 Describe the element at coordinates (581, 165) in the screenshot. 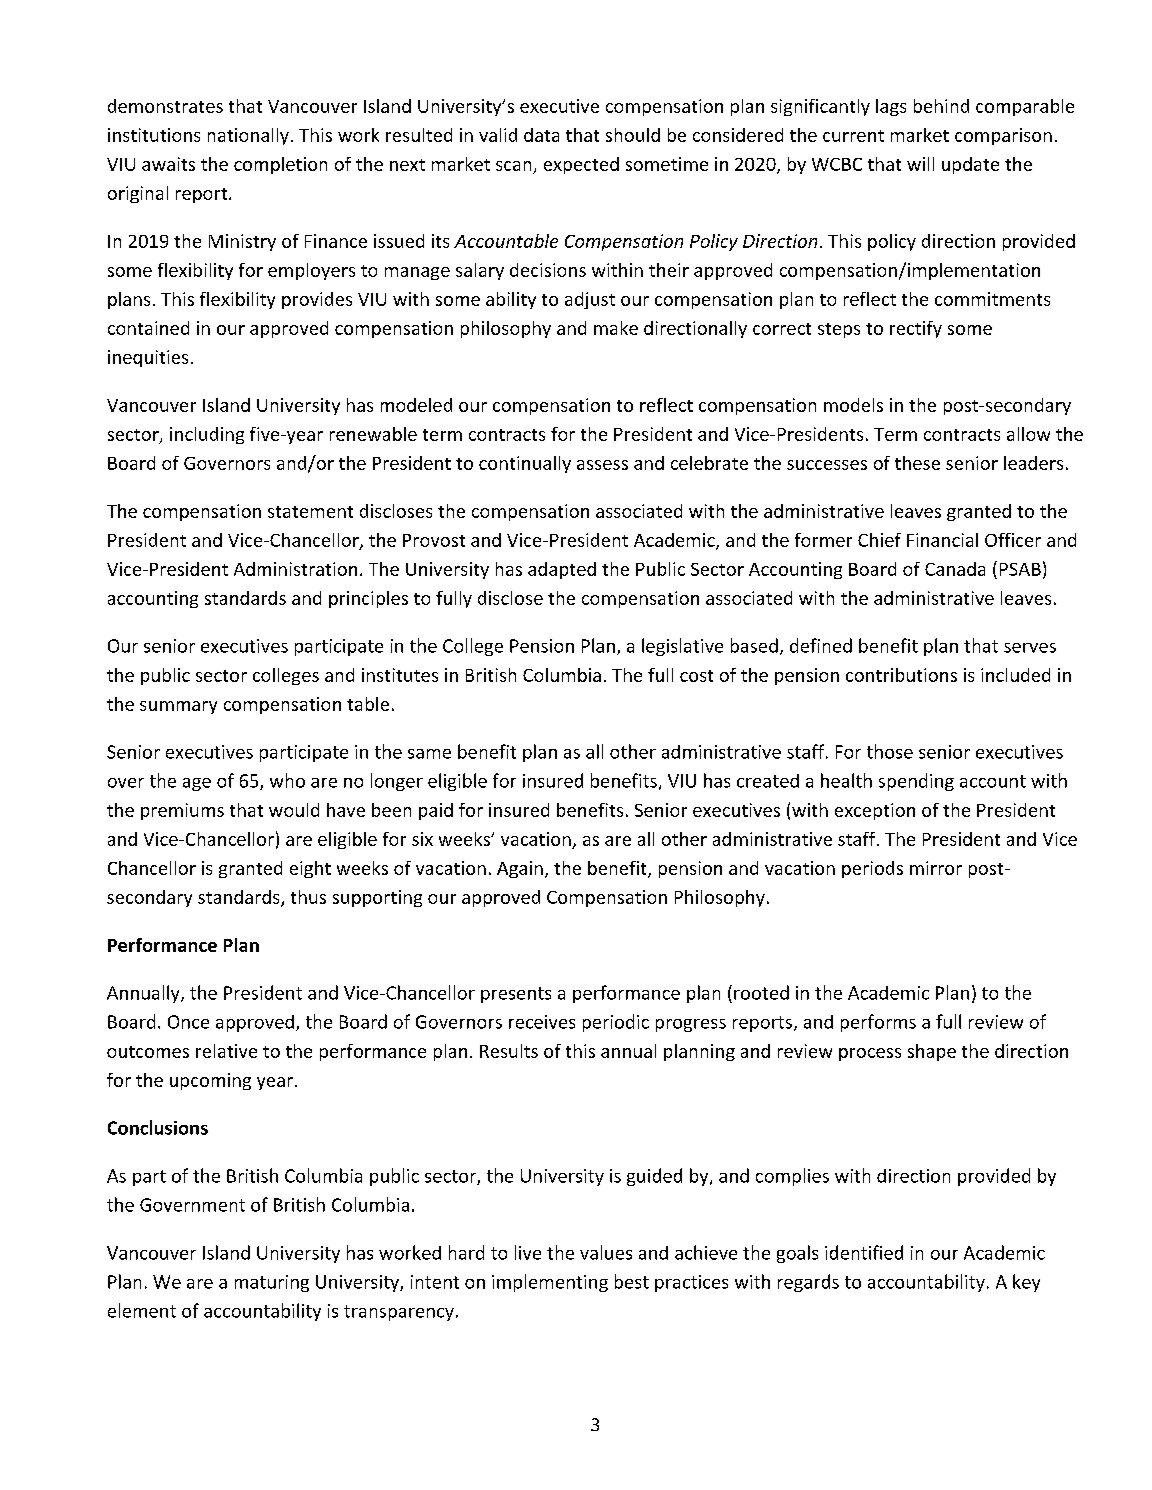

I see `expected` at that location.
